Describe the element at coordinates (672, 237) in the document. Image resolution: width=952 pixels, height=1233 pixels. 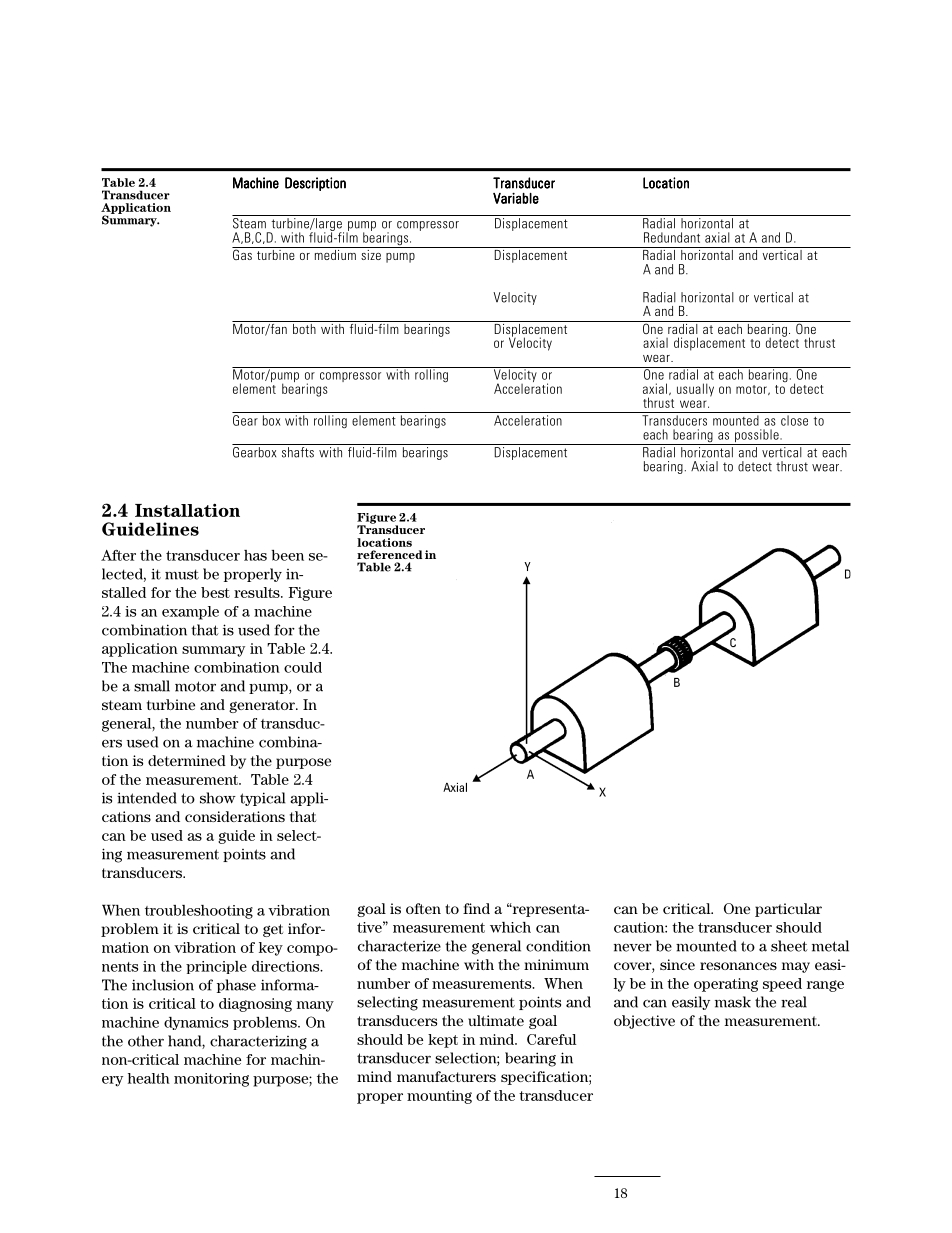
I see `Redundant` at that location.
